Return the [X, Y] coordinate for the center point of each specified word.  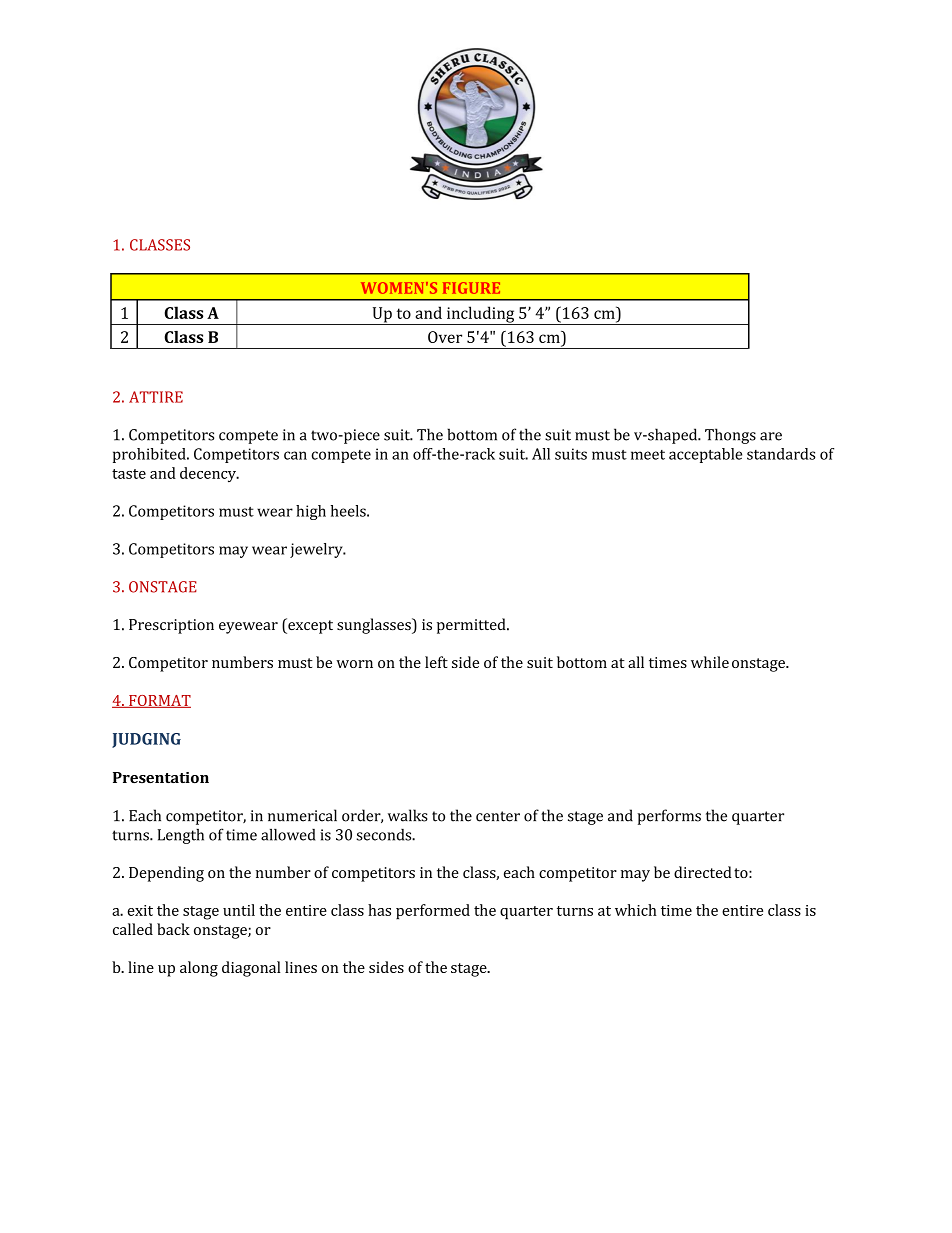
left [436, 662]
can [295, 455]
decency [209, 475]
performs [669, 817]
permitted [472, 626]
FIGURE [471, 288]
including [480, 315]
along [199, 969]
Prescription [171, 626]
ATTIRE [156, 397]
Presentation [161, 777]
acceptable [705, 455]
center [498, 816]
